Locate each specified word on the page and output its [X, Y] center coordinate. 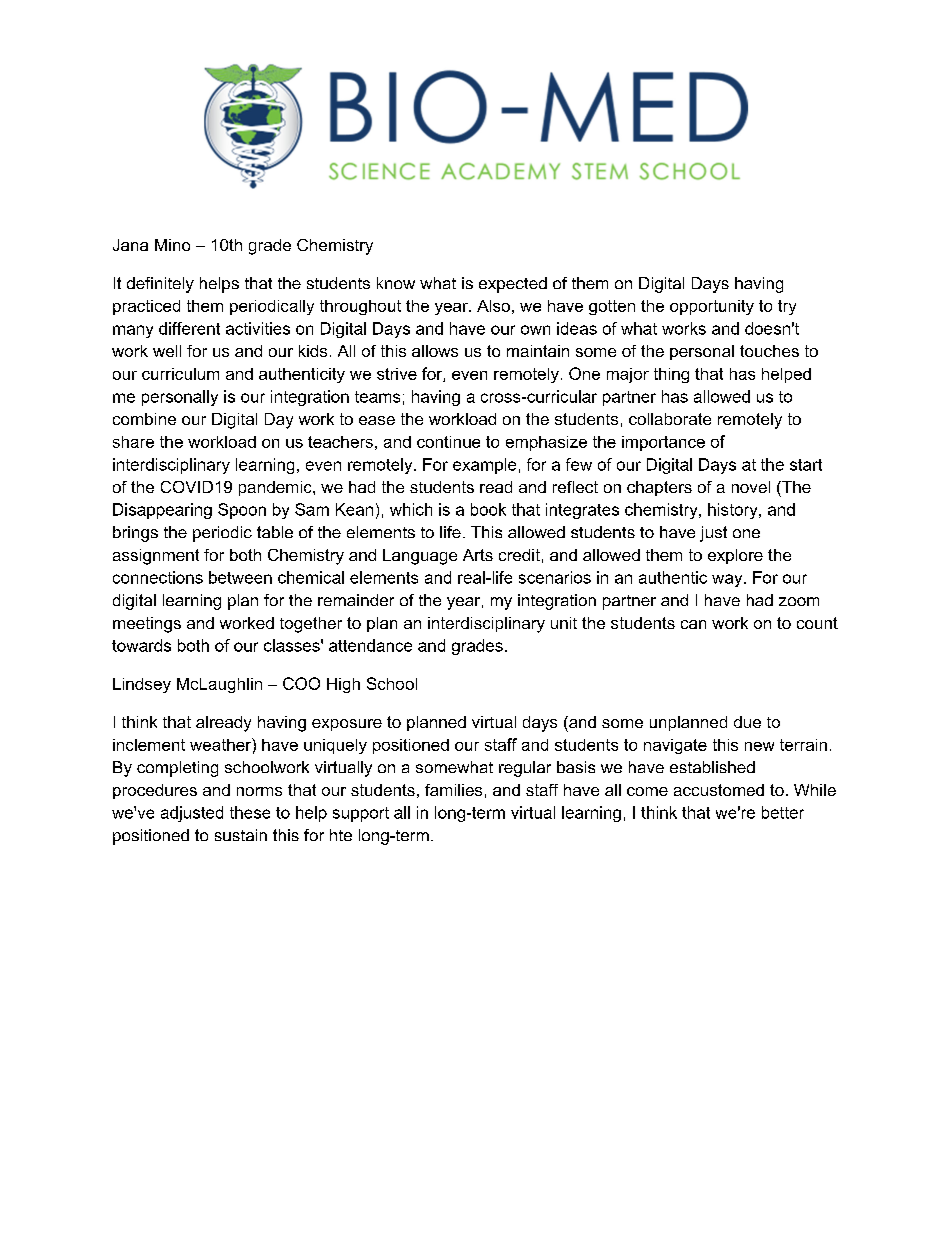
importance [663, 443]
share [133, 442]
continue [448, 442]
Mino [172, 245]
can [693, 624]
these [250, 812]
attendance [370, 645]
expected [513, 285]
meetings [147, 625]
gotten [612, 307]
